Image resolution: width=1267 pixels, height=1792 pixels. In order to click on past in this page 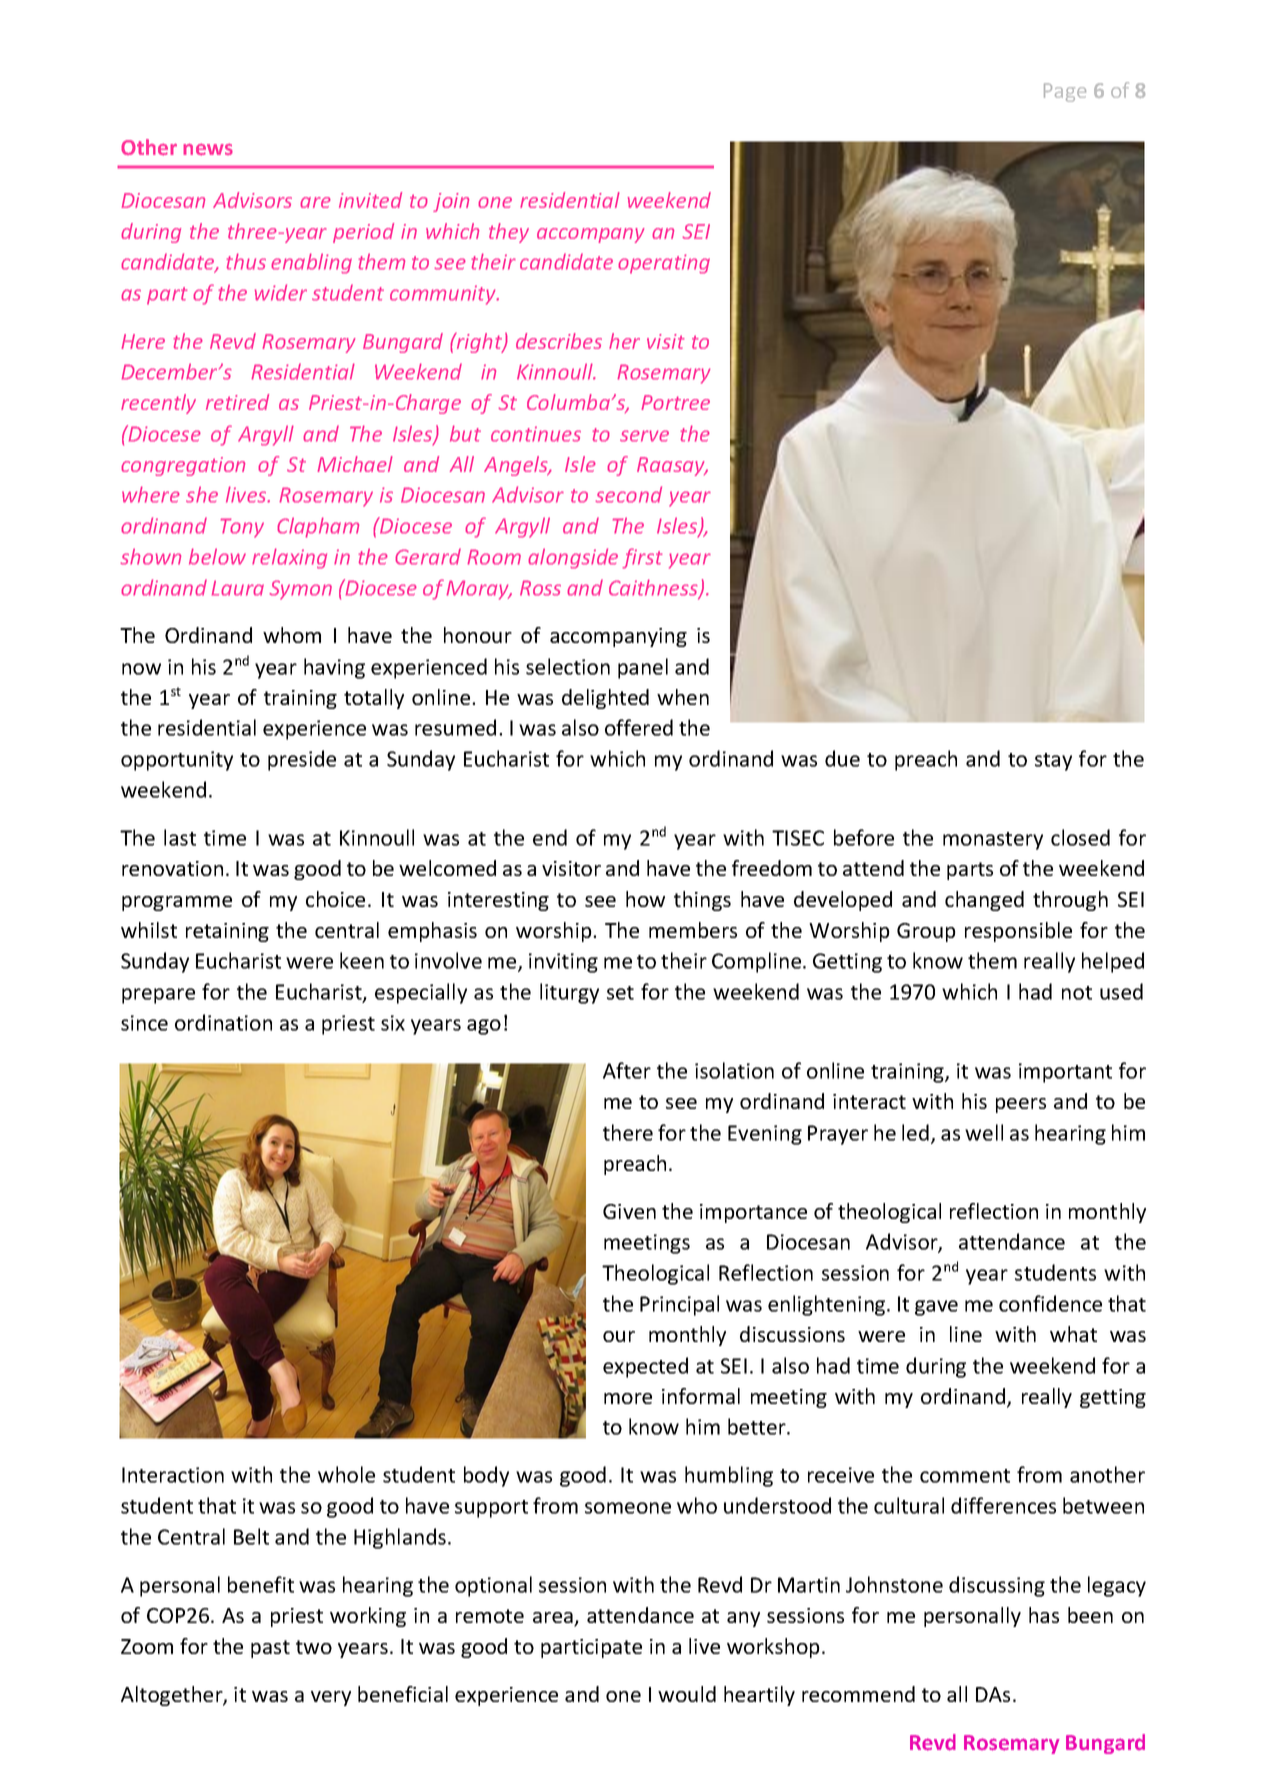, I will do `click(270, 1649)`.
